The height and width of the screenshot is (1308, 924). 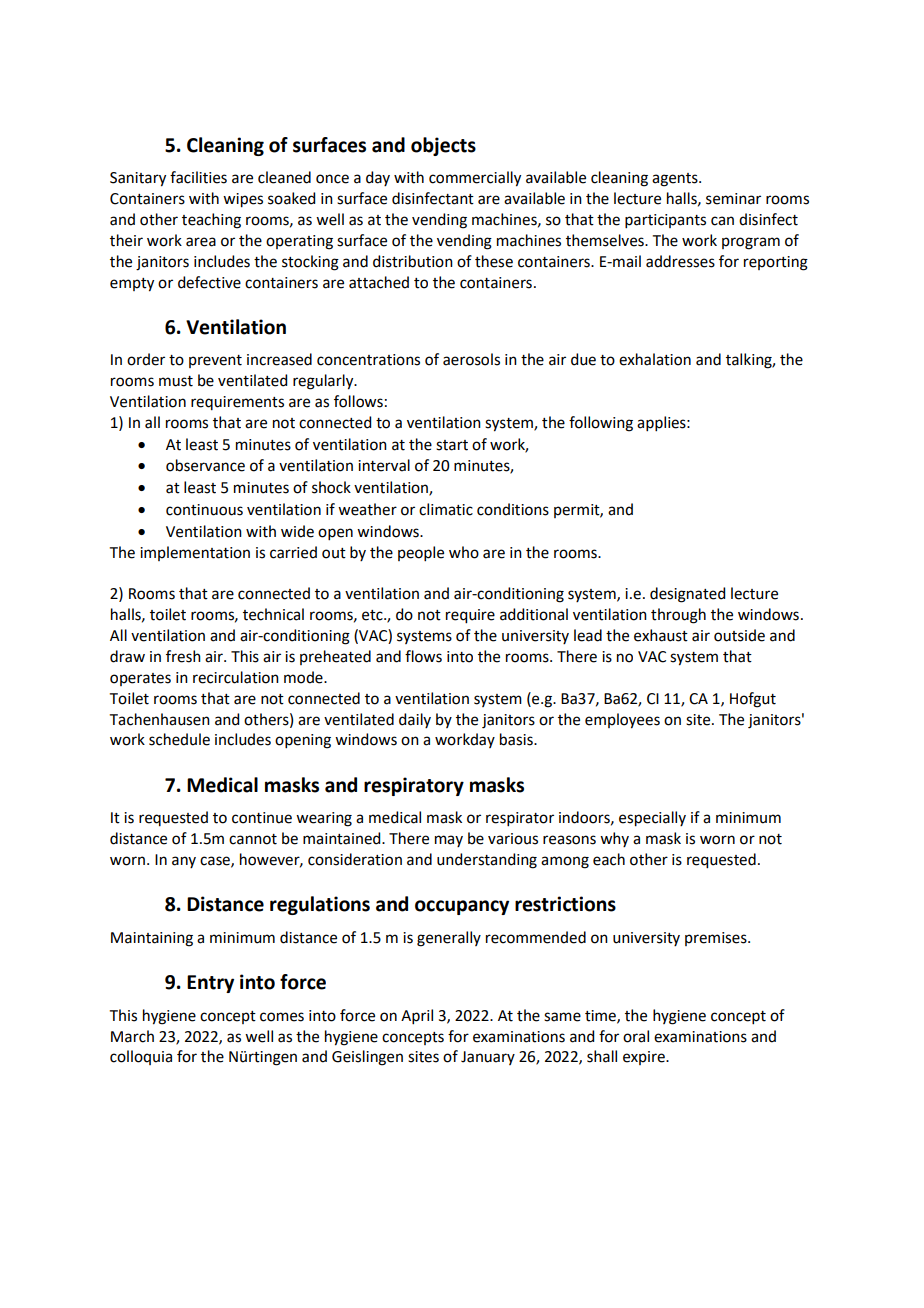 What do you see at coordinates (195, 553) in the screenshot?
I see `implementation` at bounding box center [195, 553].
